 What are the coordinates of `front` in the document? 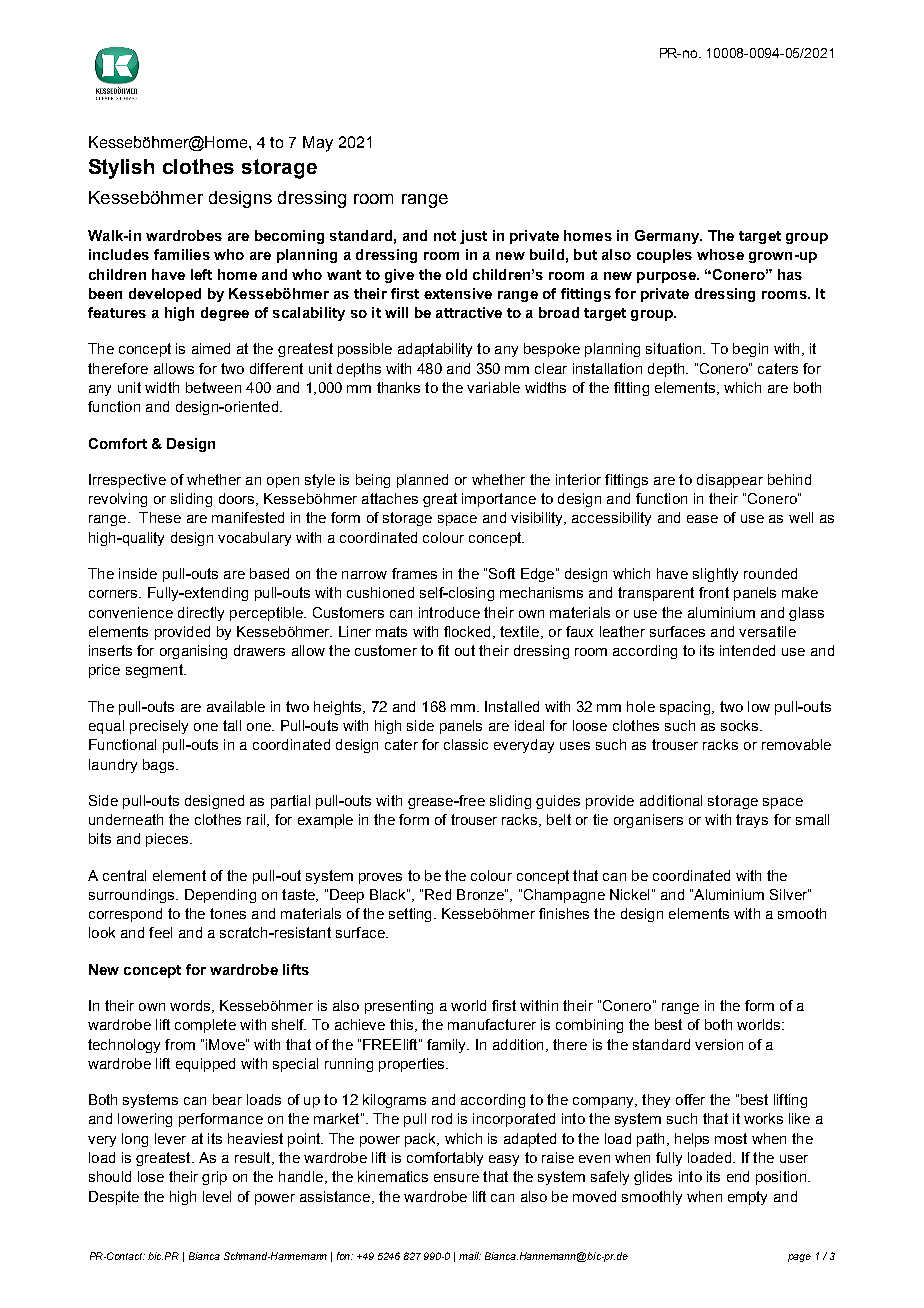 It's located at (714, 592).
